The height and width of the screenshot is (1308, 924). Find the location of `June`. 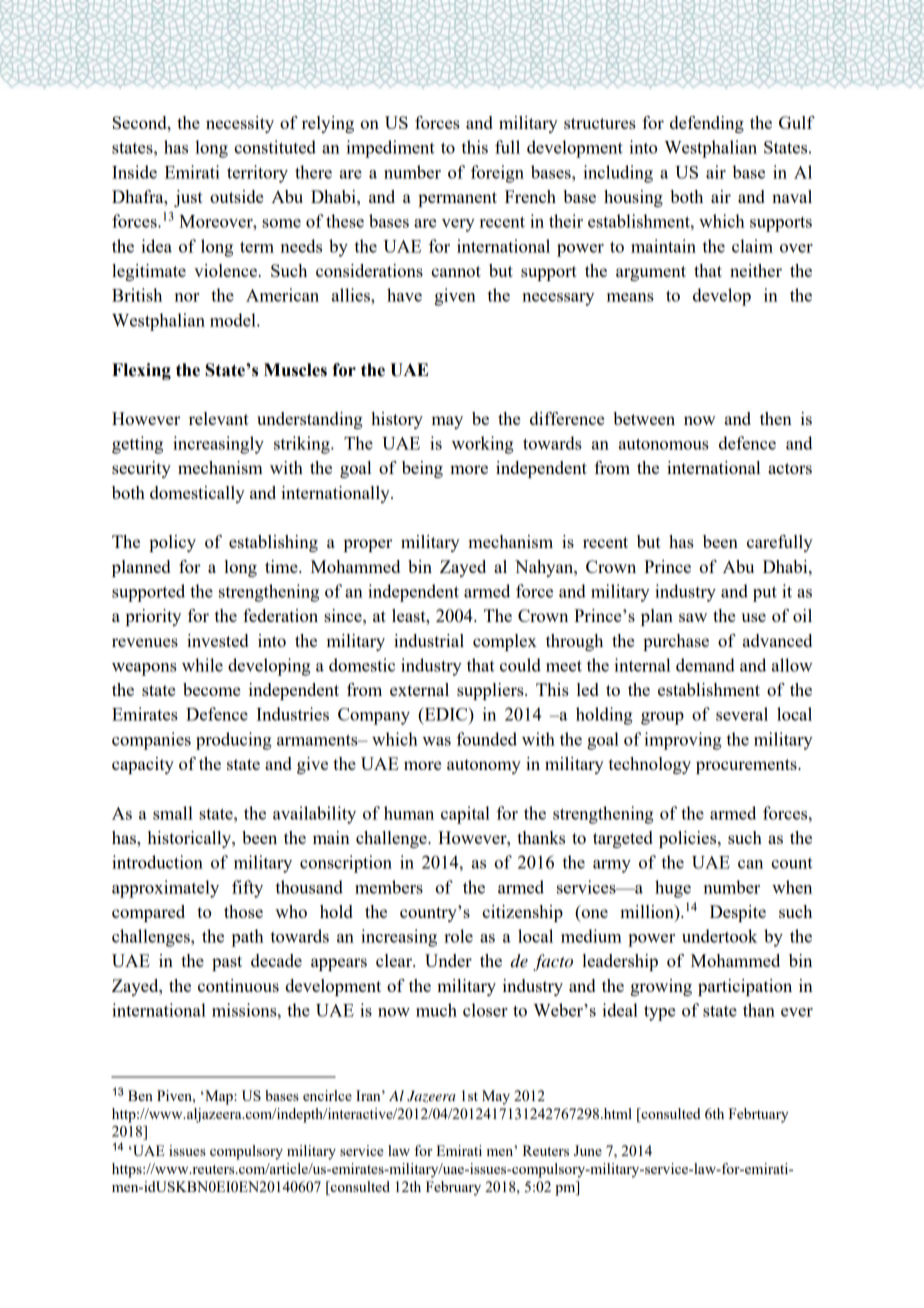

June is located at coordinates (588, 1150).
